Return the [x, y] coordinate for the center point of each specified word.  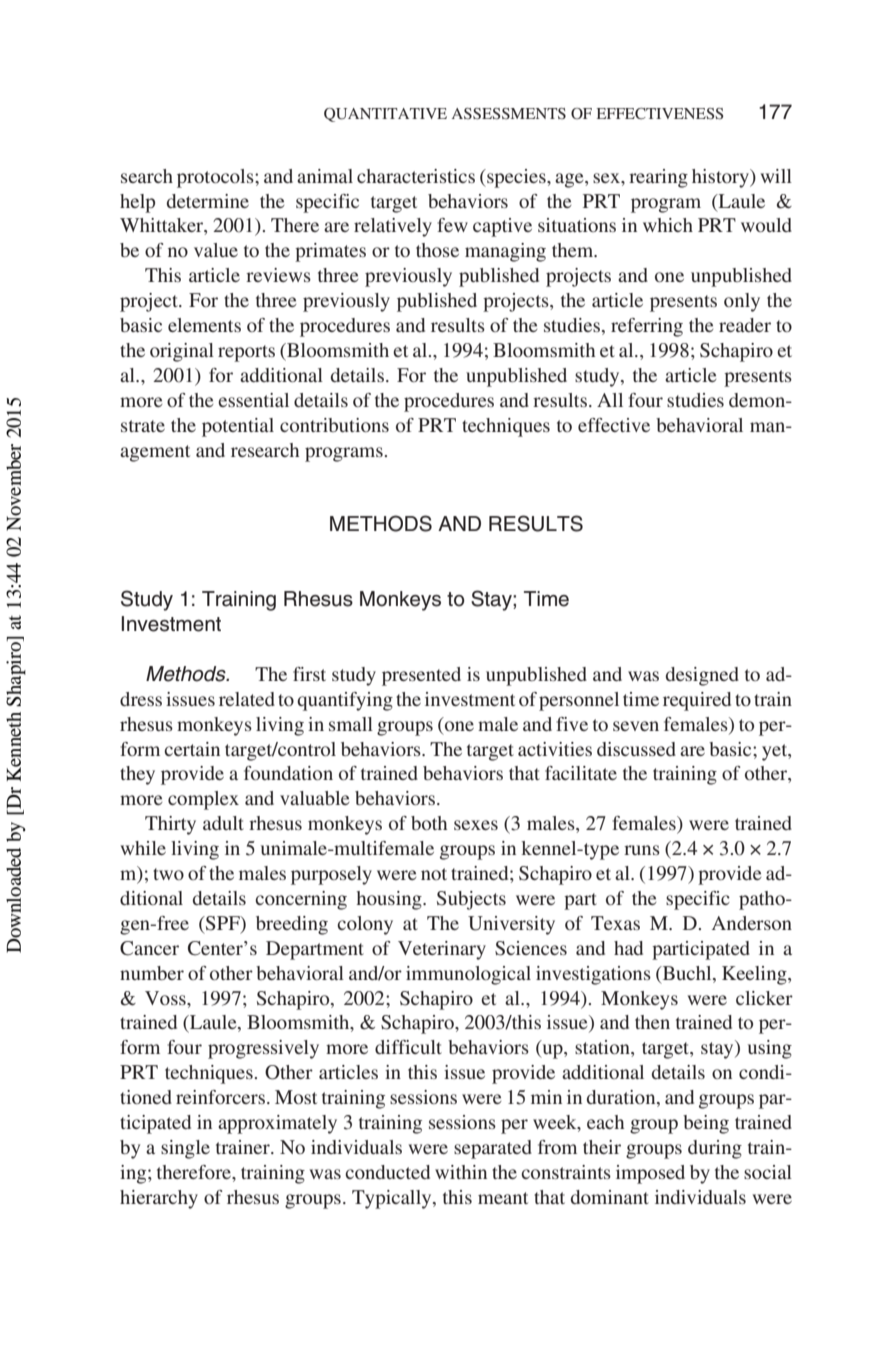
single [185, 1149]
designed [702, 676]
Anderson [752, 923]
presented [421, 676]
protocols [216, 178]
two [168, 874]
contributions [334, 425]
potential [238, 427]
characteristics [416, 176]
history [721, 178]
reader [745, 325]
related [247, 699]
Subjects [471, 900]
